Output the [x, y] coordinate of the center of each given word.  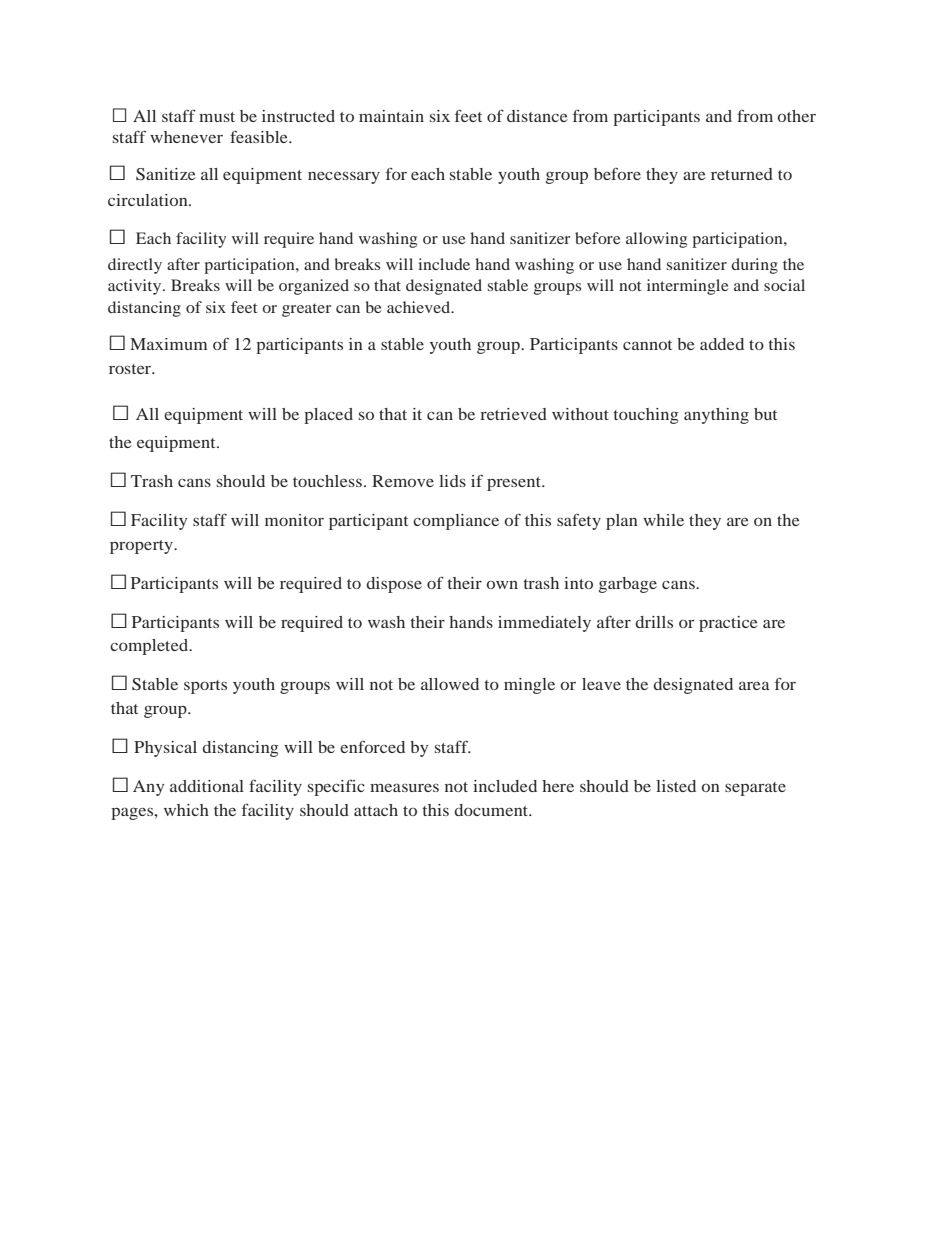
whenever [186, 137]
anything [716, 416]
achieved [420, 307]
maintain [391, 116]
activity [136, 287]
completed [150, 647]
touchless [327, 481]
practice [728, 624]
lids [452, 481]
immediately [544, 624]
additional [207, 786]
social [784, 285]
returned [742, 174]
